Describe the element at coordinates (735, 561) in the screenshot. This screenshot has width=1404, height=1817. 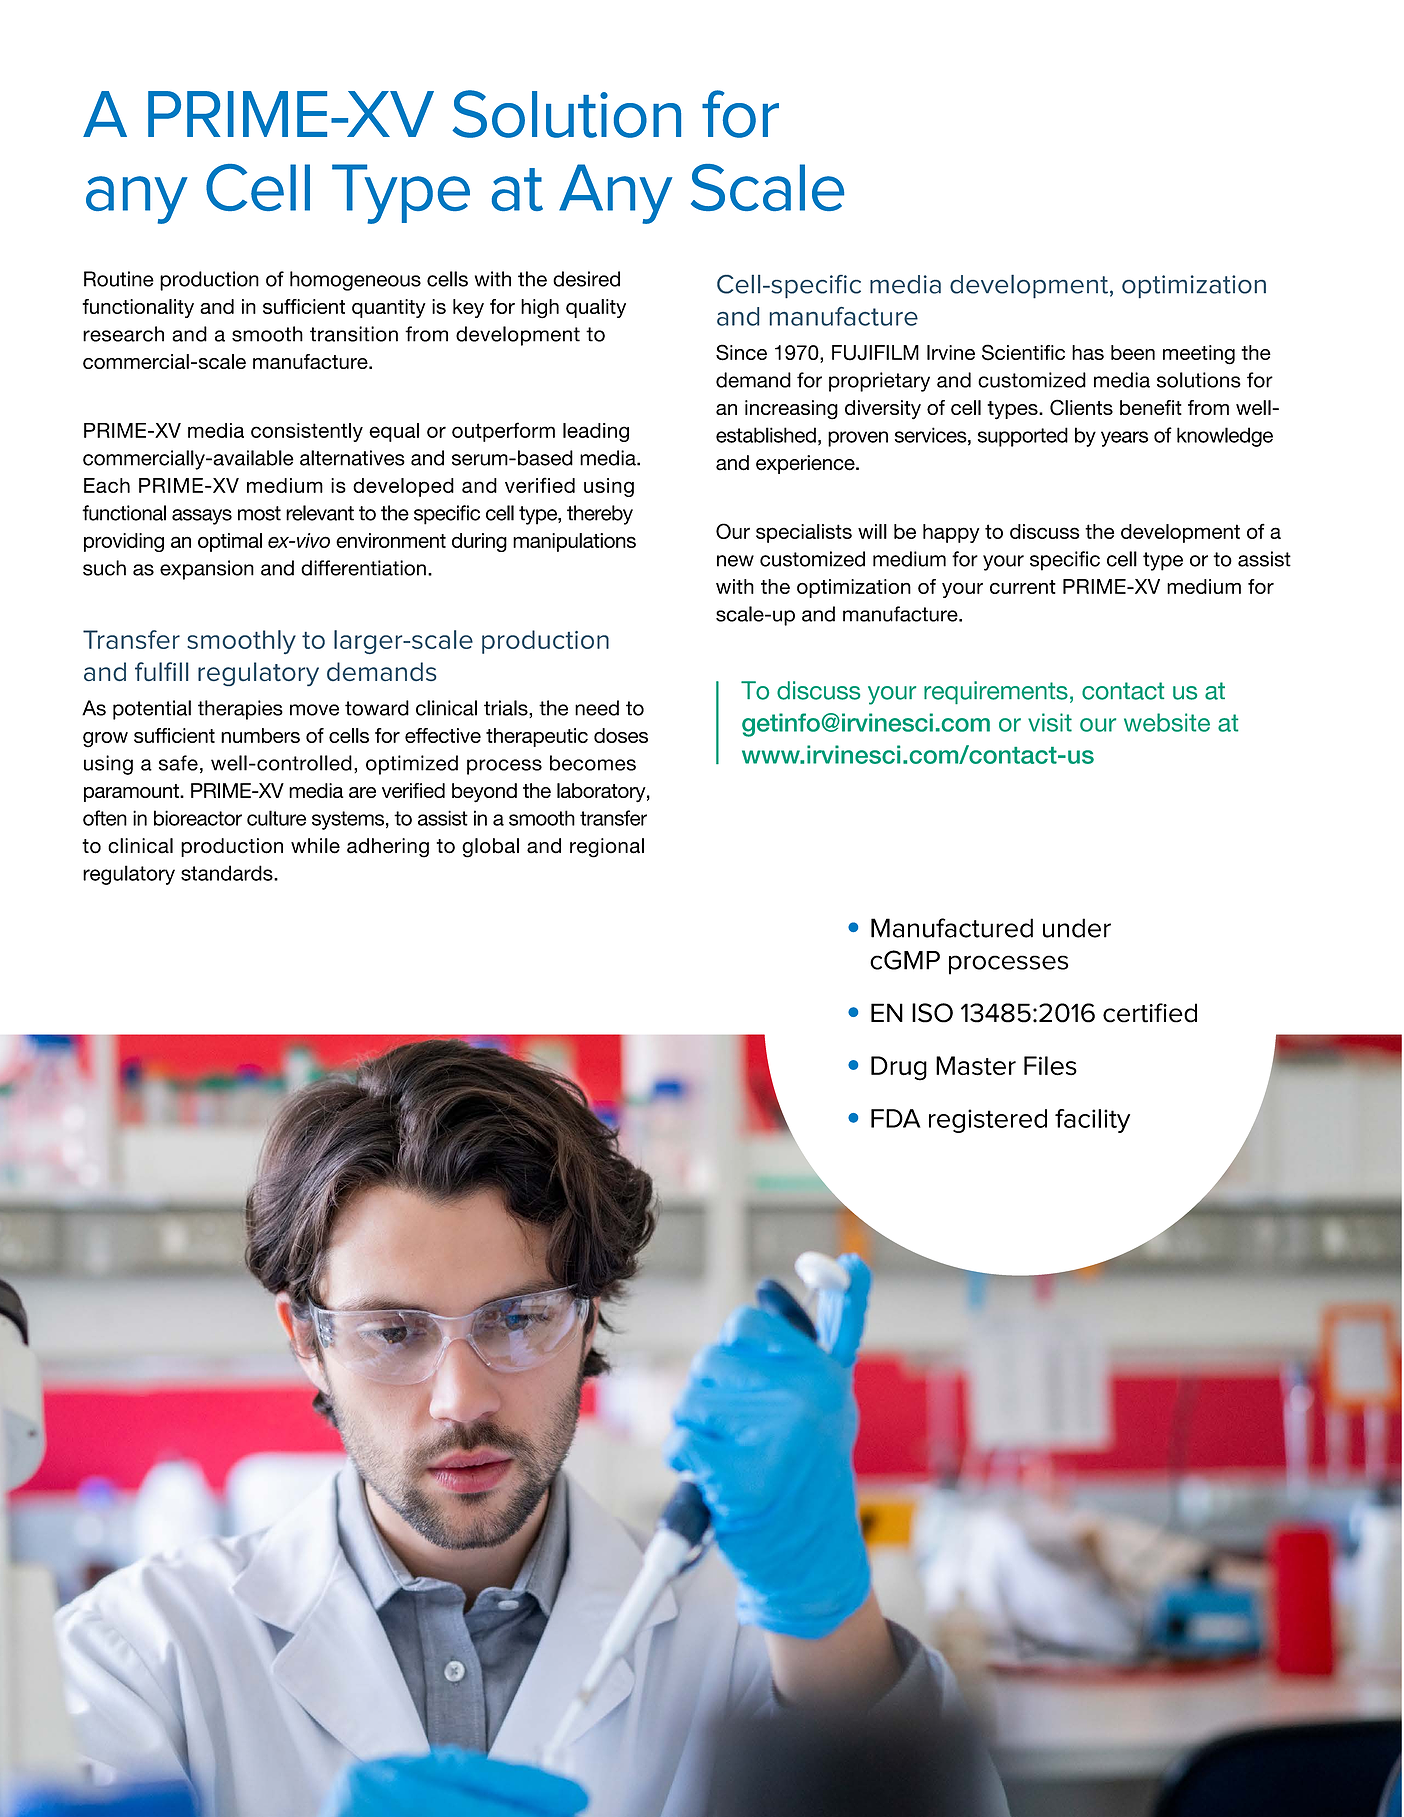
I see `new` at that location.
